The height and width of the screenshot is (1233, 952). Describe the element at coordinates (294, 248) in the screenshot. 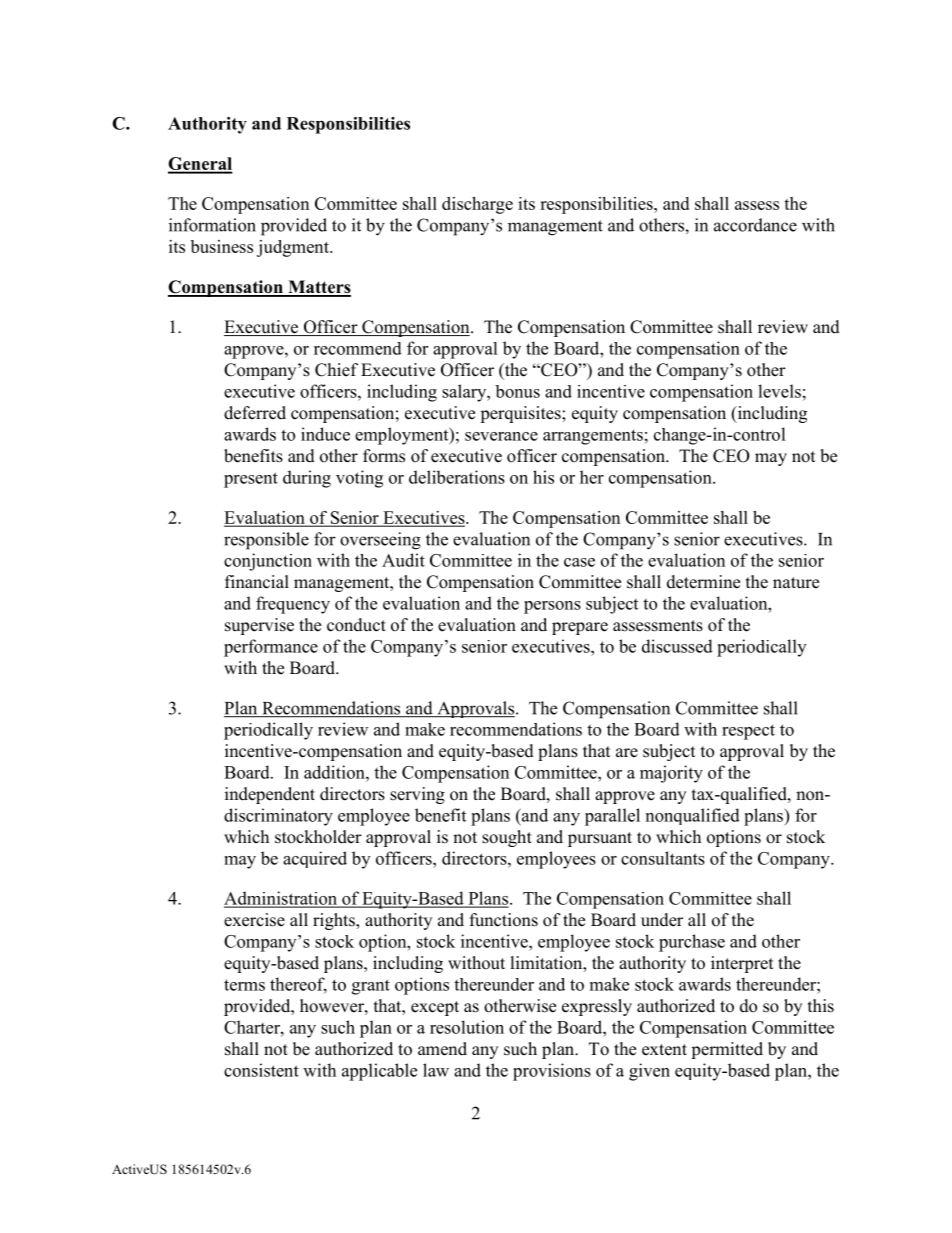

I see `judgment` at that location.
